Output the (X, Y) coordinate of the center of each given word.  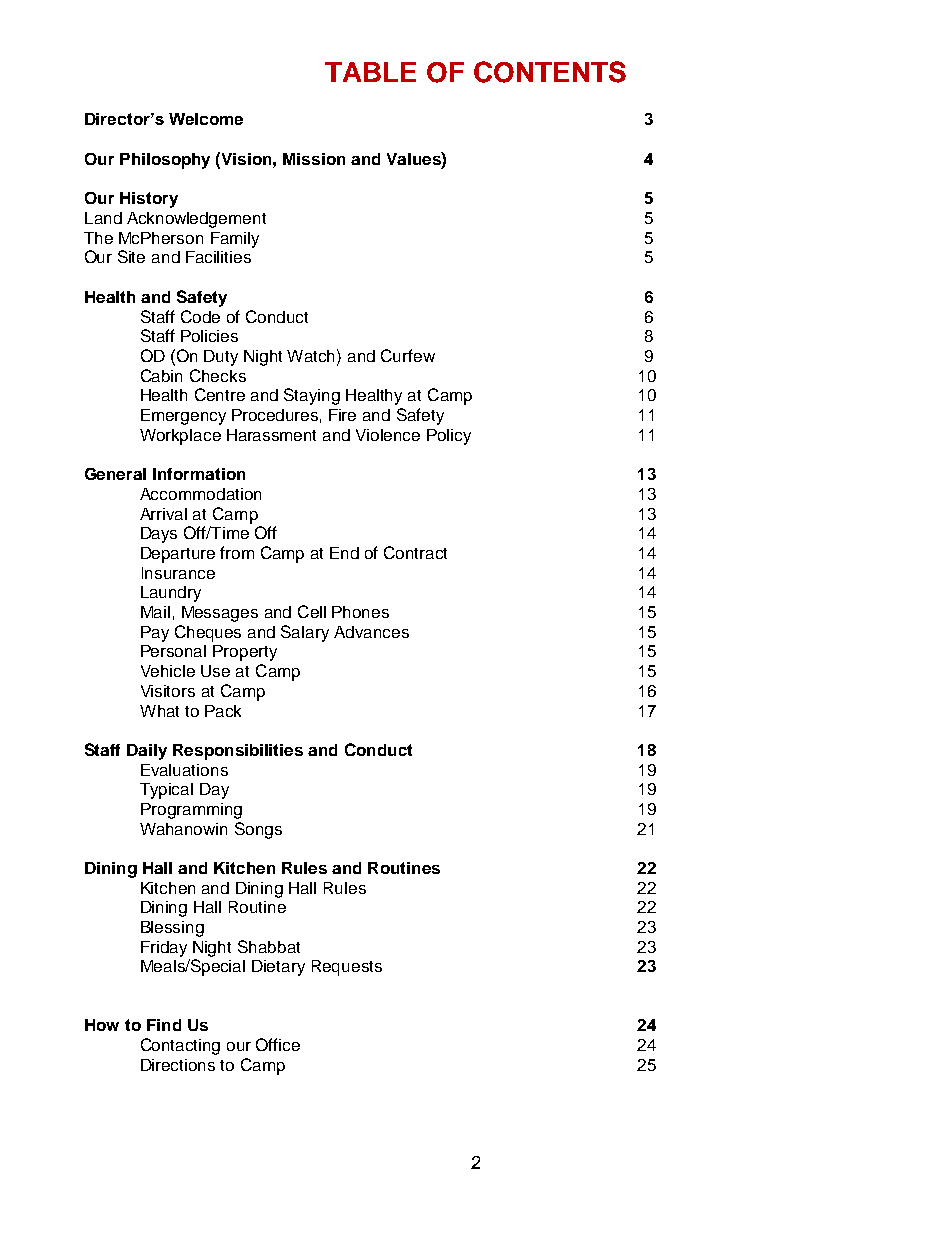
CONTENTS (550, 72)
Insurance (178, 573)
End (344, 553)
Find (164, 1025)
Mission (314, 159)
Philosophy (165, 161)
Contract (415, 552)
